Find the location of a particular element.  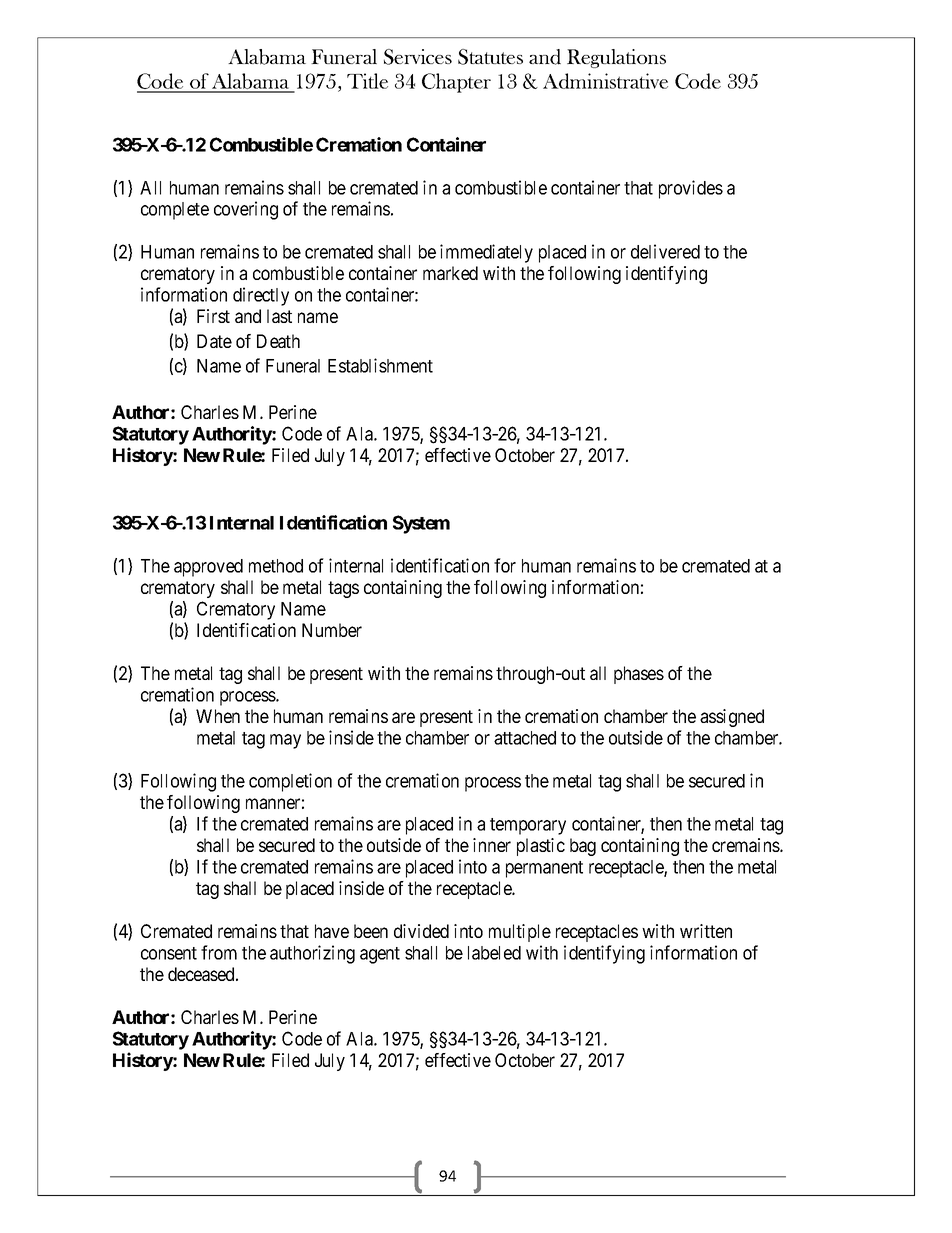

phases is located at coordinates (639, 675).
